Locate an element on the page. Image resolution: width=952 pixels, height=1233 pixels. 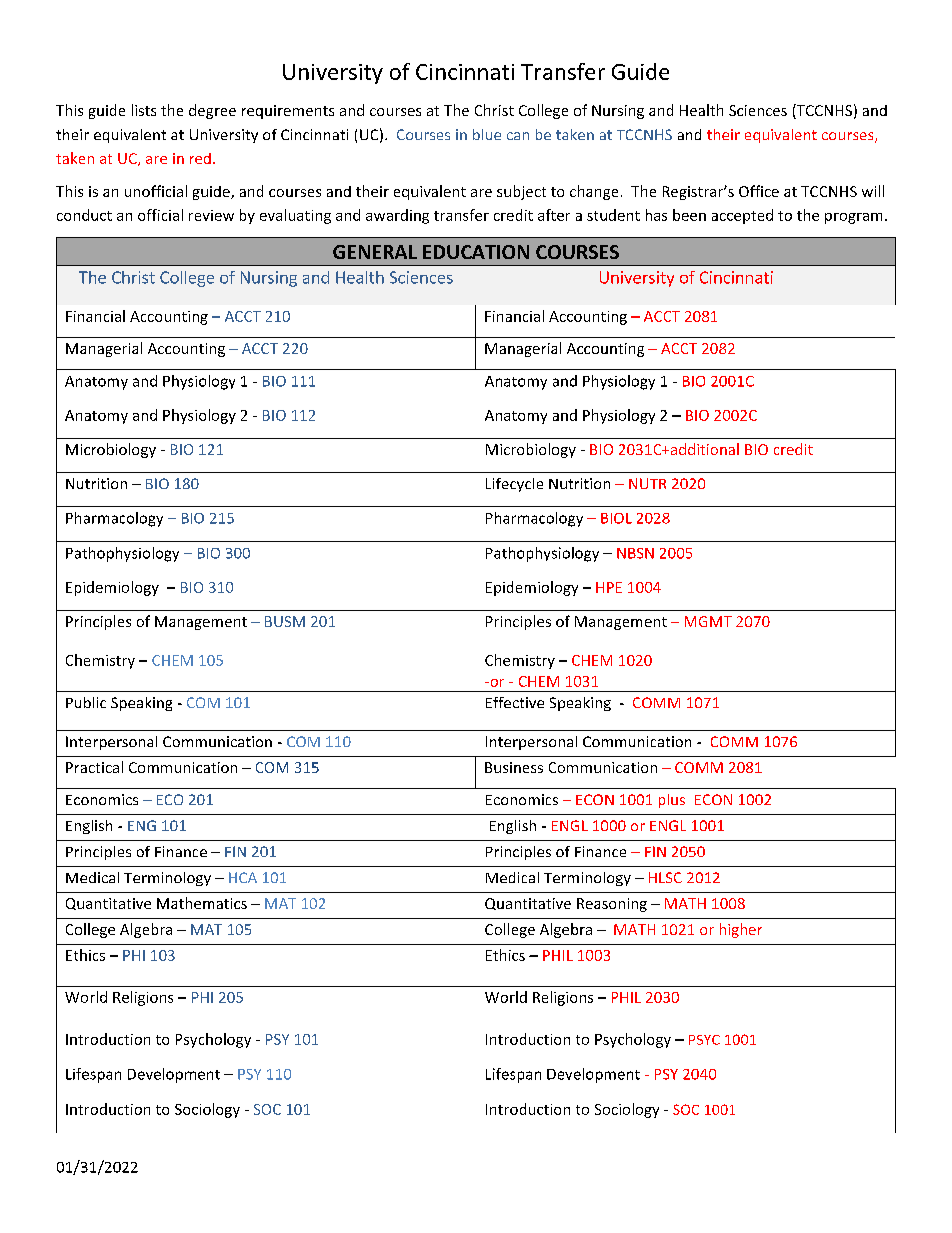
degree is located at coordinates (212, 111).
